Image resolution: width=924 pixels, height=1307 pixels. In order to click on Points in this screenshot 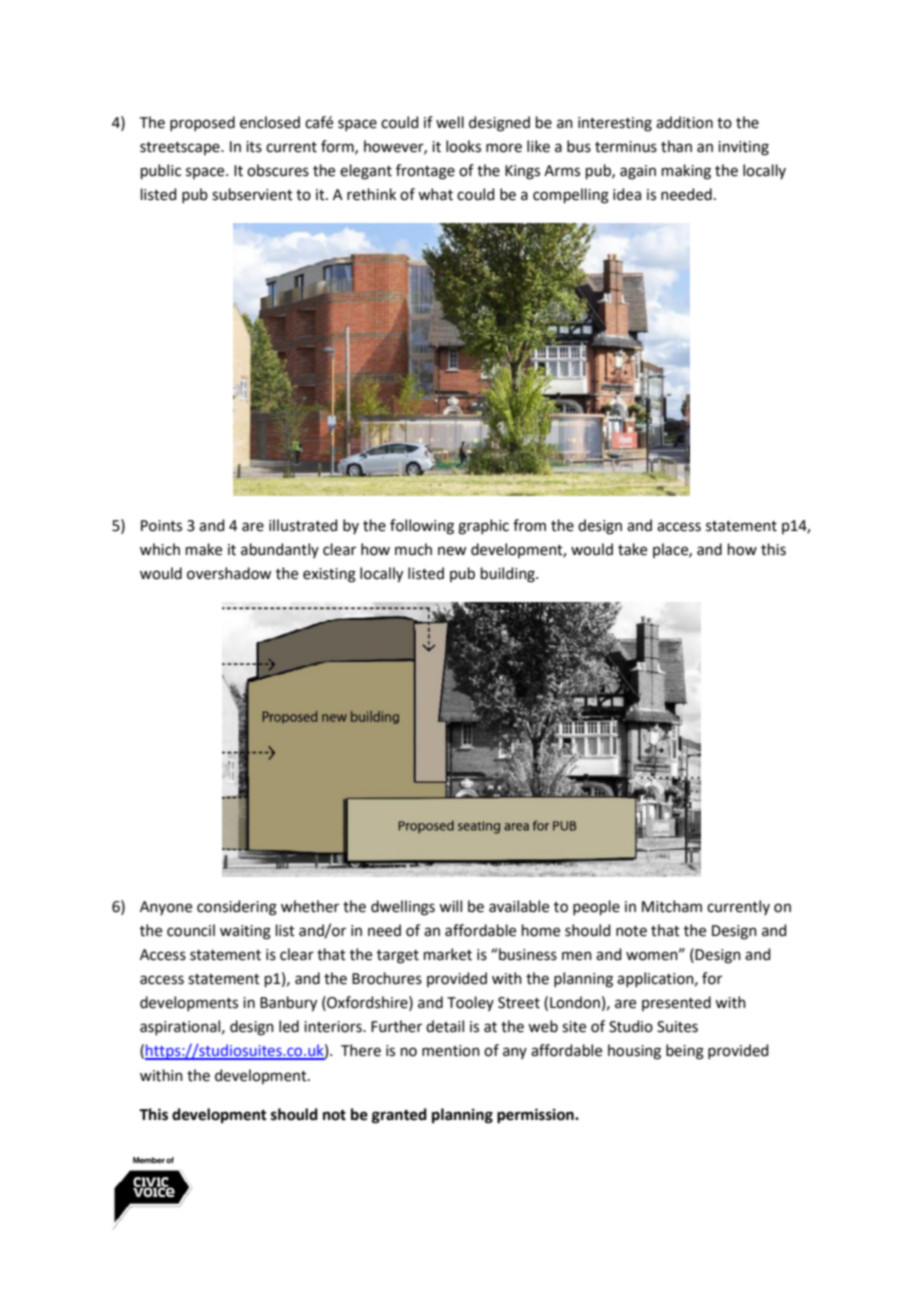, I will do `click(161, 526)`.
